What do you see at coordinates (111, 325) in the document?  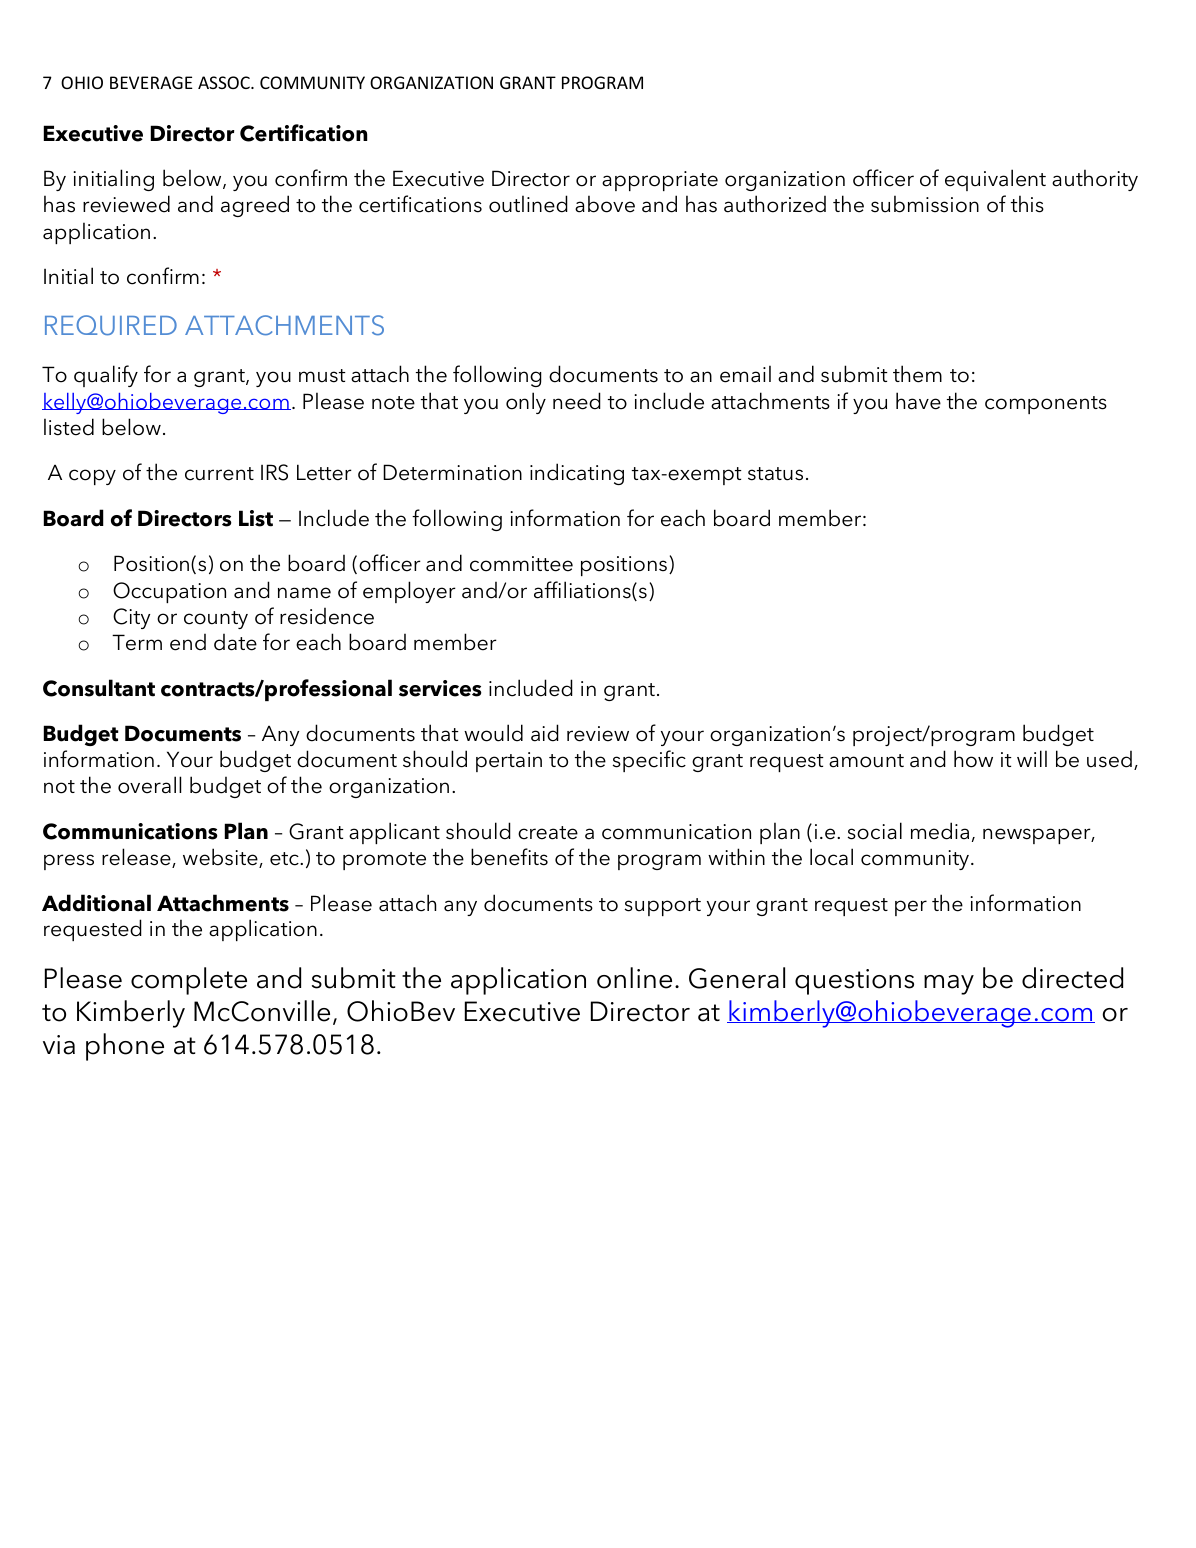 I see `REQUIRED` at bounding box center [111, 325].
